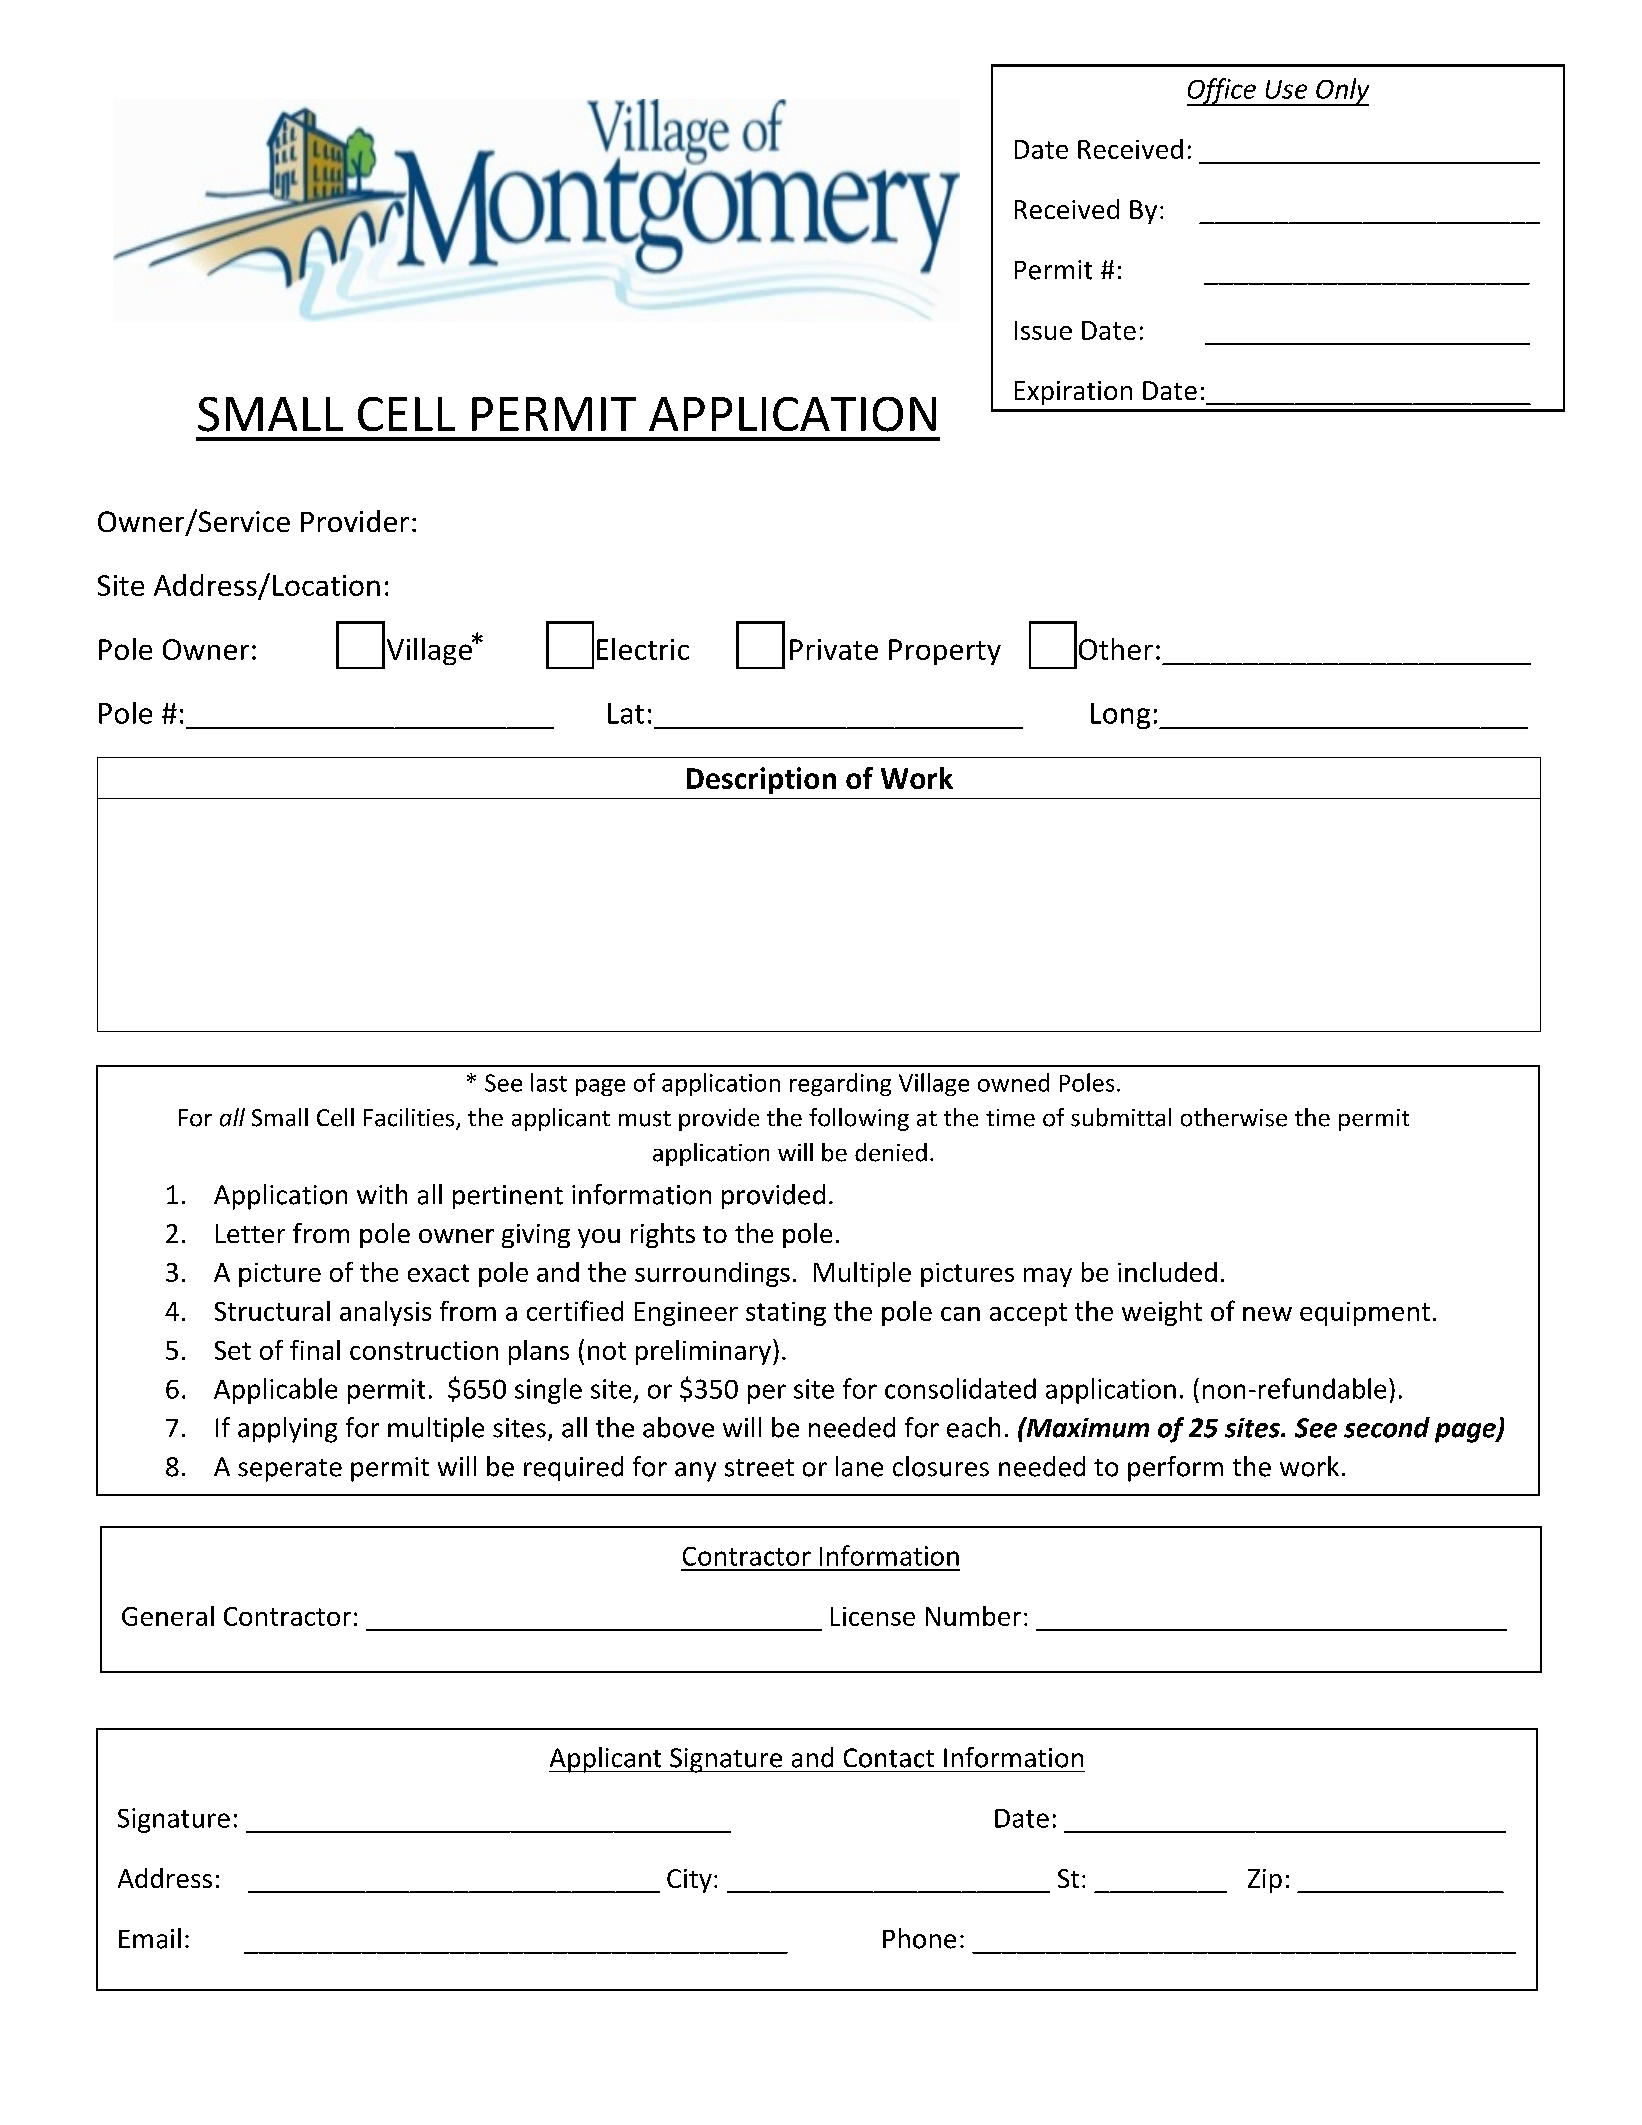 The height and width of the image is (2125, 1642). I want to click on Office, so click(1222, 92).
